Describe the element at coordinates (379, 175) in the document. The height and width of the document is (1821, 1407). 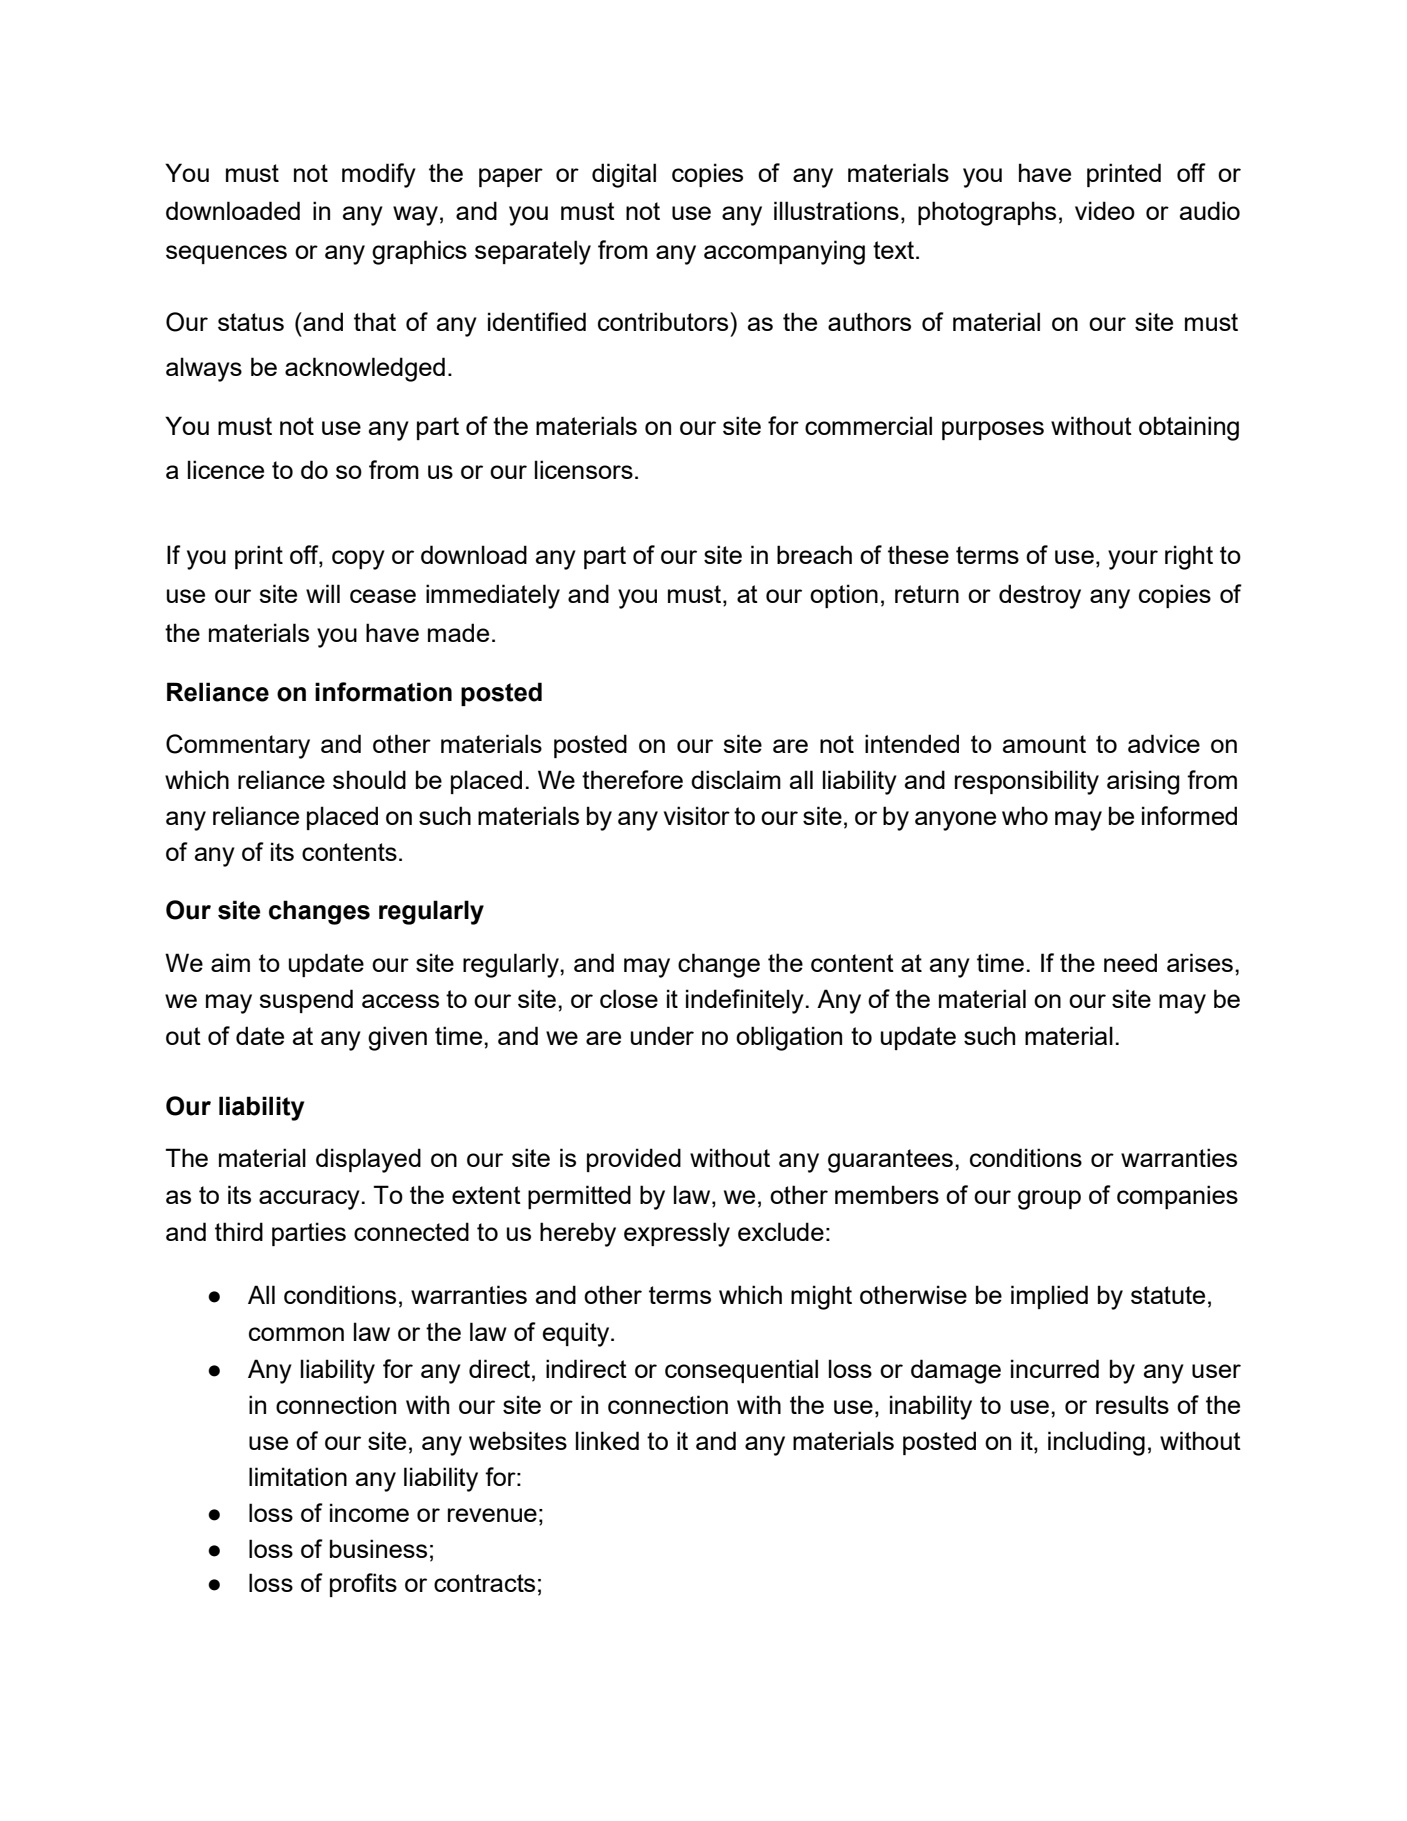
I see `modify` at that location.
